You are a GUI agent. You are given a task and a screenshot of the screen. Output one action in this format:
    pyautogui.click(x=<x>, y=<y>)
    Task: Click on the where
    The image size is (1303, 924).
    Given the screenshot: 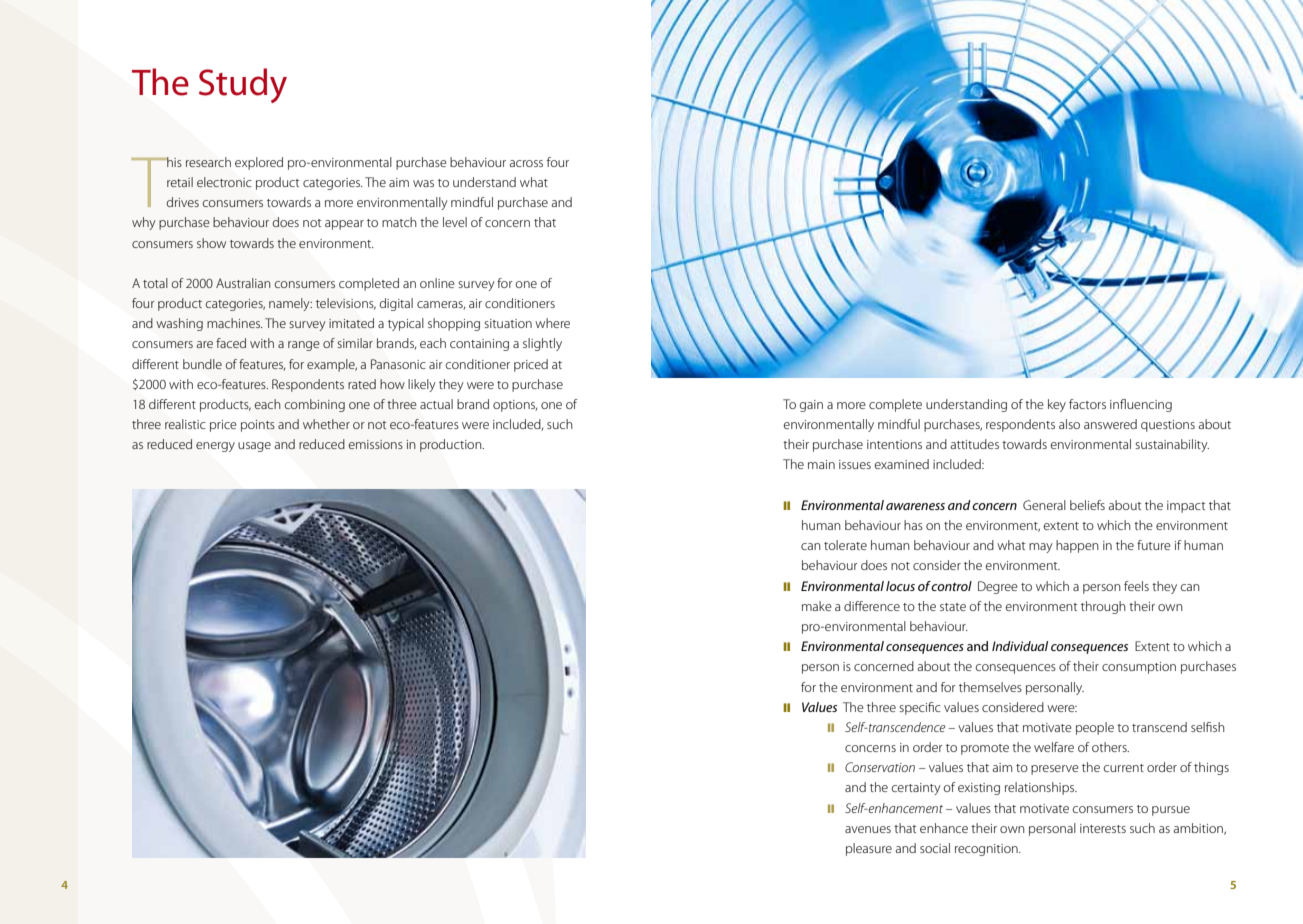 What is the action you would take?
    pyautogui.click(x=552, y=323)
